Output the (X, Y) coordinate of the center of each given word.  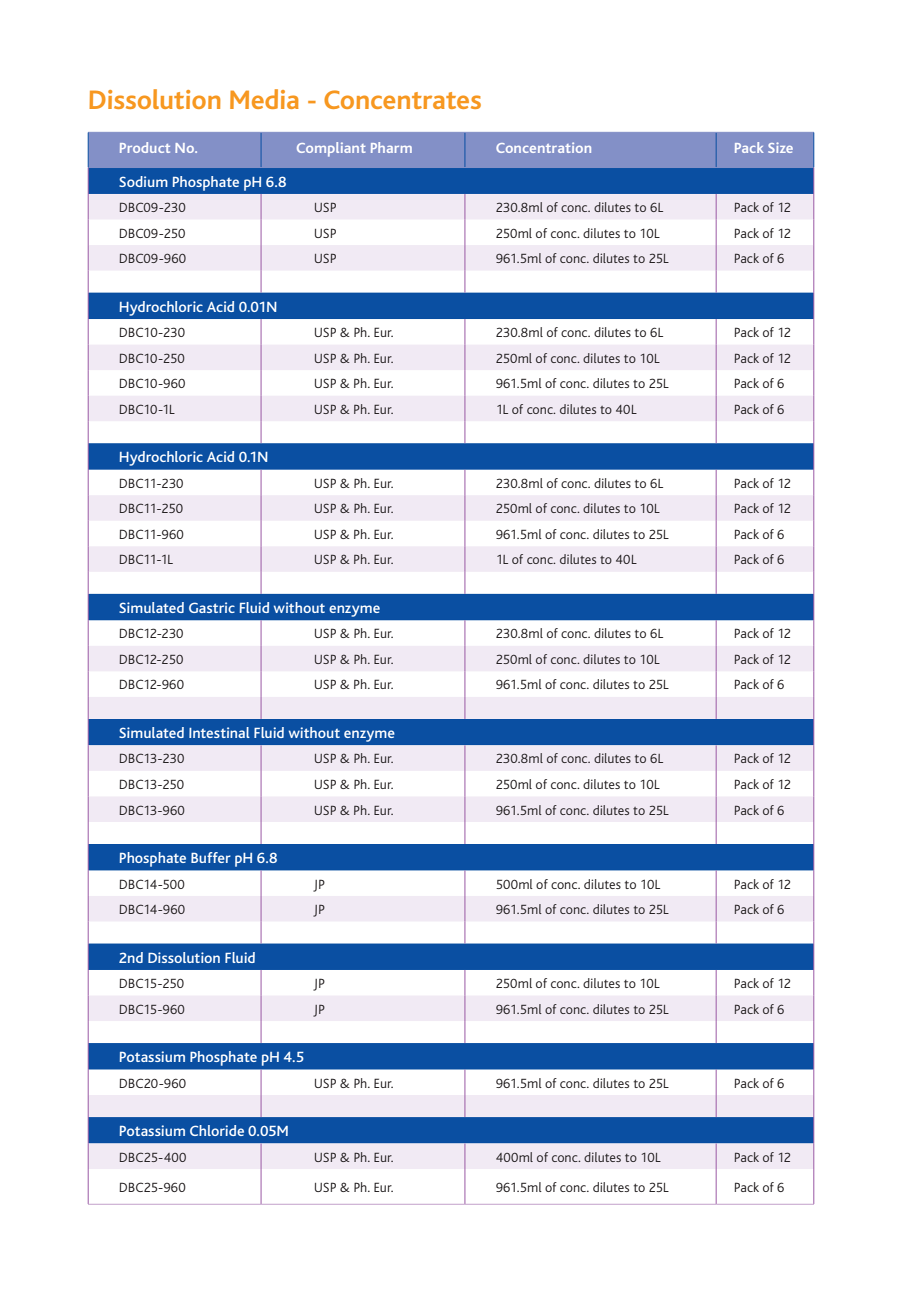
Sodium (143, 181)
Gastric (212, 607)
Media (264, 99)
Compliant (331, 149)
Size (780, 147)
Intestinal (219, 732)
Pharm (391, 147)
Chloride (217, 1130)
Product (145, 147)
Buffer (211, 857)
